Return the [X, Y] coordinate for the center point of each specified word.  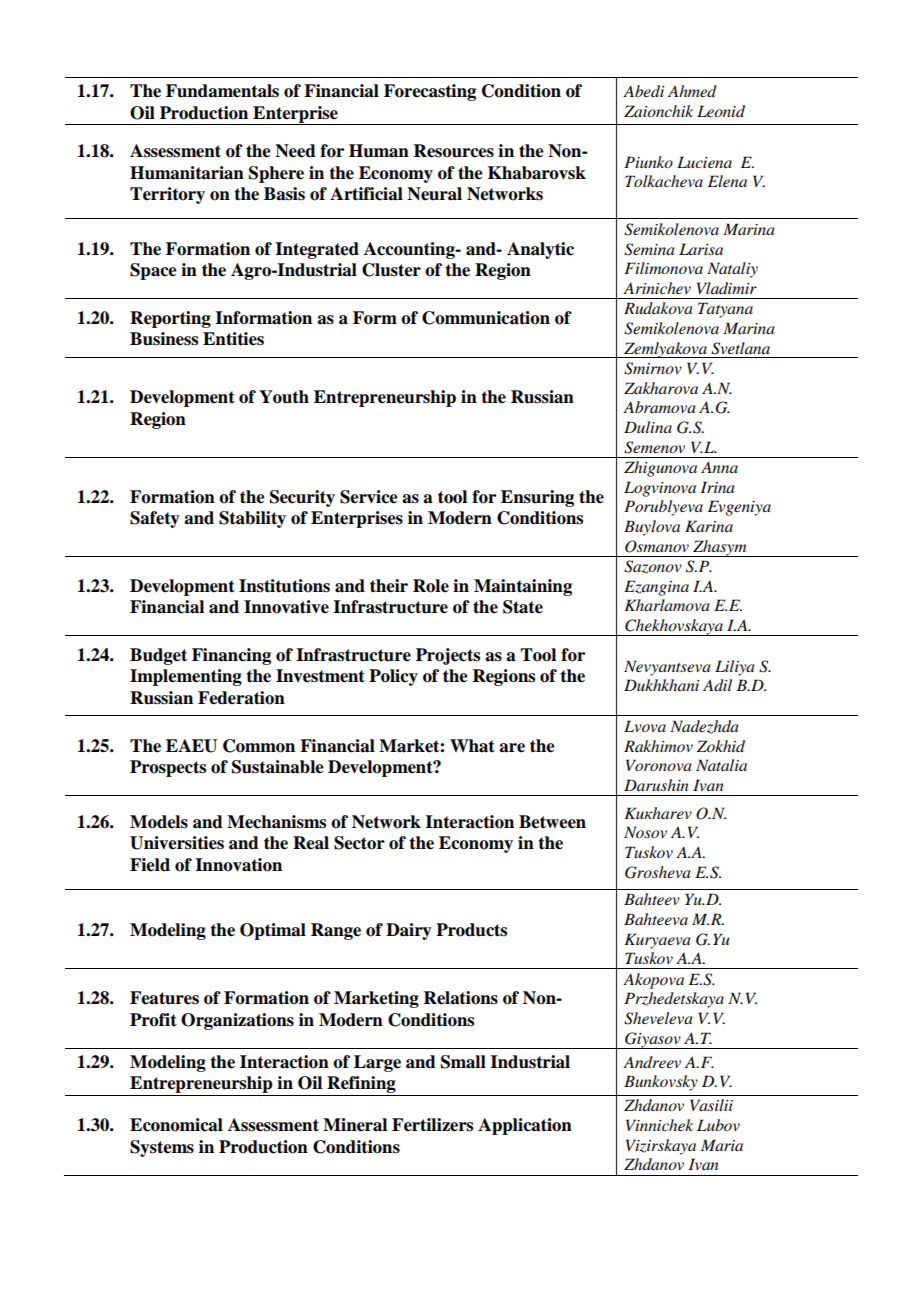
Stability [252, 519]
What [472, 746]
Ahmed [692, 91]
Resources [454, 151]
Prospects [168, 768]
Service [369, 497]
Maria [722, 1145]
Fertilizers [432, 1125]
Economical [176, 1125]
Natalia [721, 765]
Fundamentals [222, 91]
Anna [719, 467]
